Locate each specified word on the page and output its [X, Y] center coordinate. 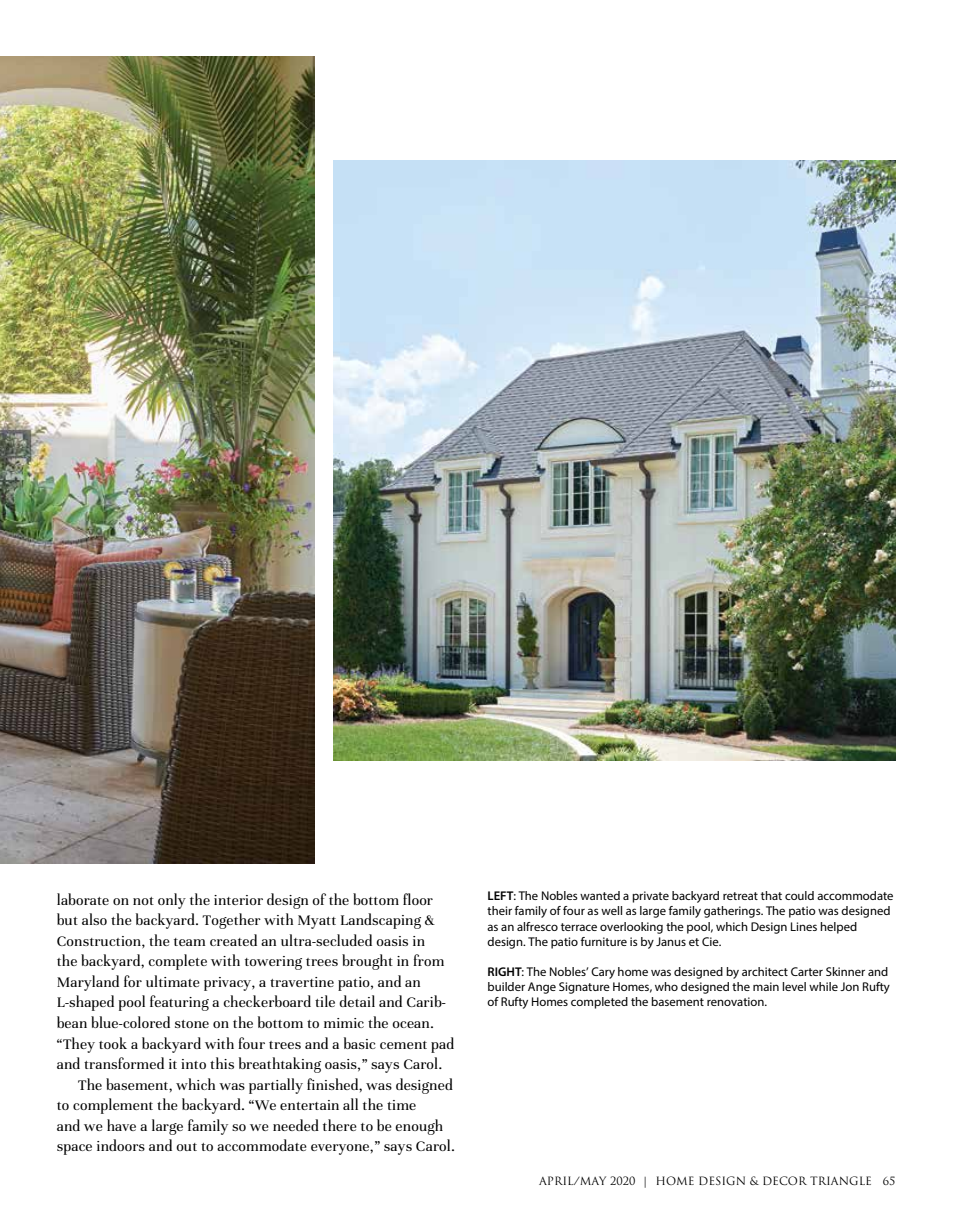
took [113, 1043]
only [172, 901]
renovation [736, 1001]
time [401, 1105]
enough [419, 1127]
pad [442, 1045]
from [428, 960]
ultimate [173, 981]
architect [765, 971]
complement [113, 1106]
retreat [740, 896]
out [186, 1147]
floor [418, 899]
